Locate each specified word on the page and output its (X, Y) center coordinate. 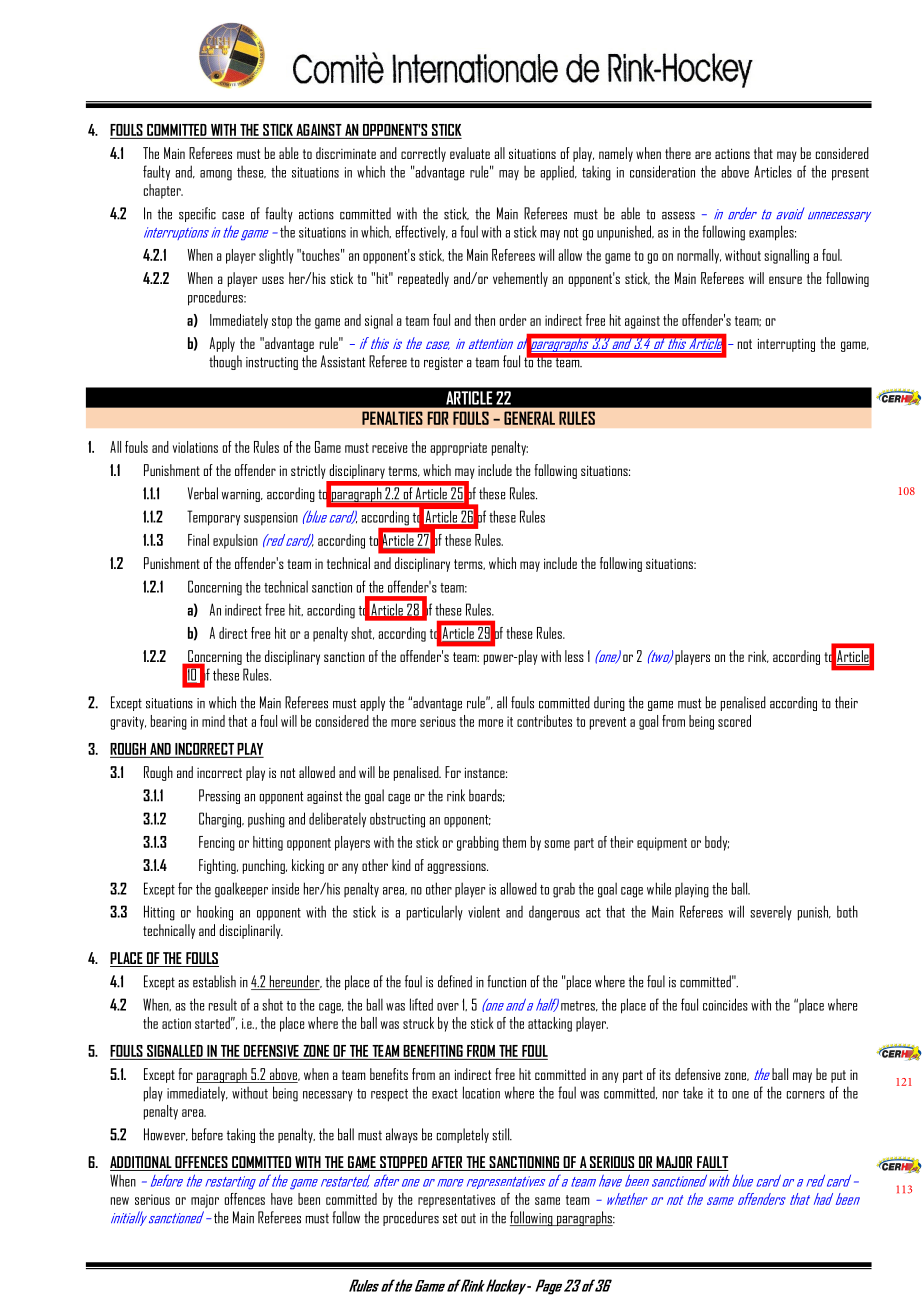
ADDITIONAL (141, 1162)
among (216, 175)
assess (678, 216)
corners (806, 1095)
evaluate (470, 153)
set (450, 1218)
